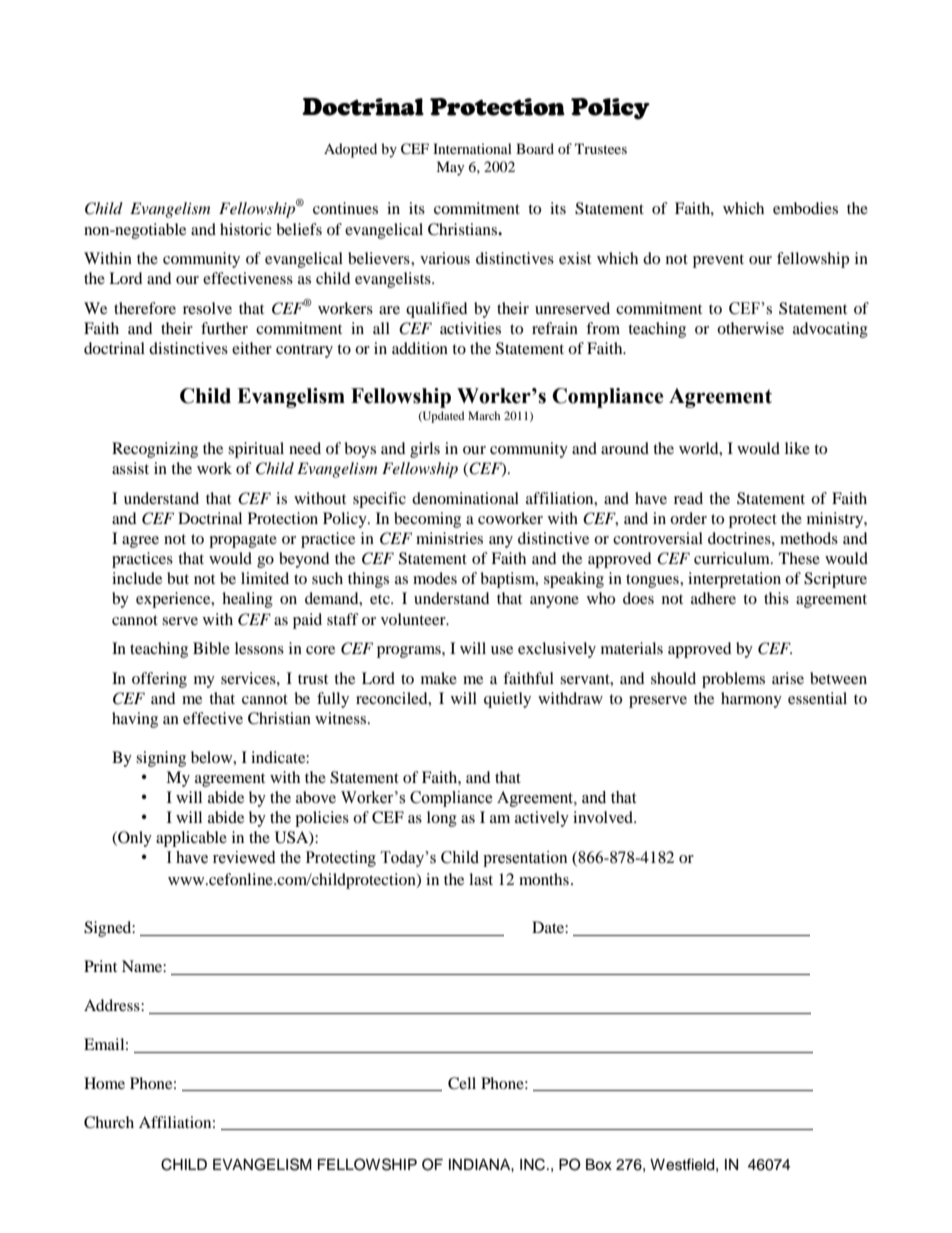 The height and width of the screenshot is (1233, 952). Describe the element at coordinates (246, 229) in the screenshot. I see `historic` at that location.
